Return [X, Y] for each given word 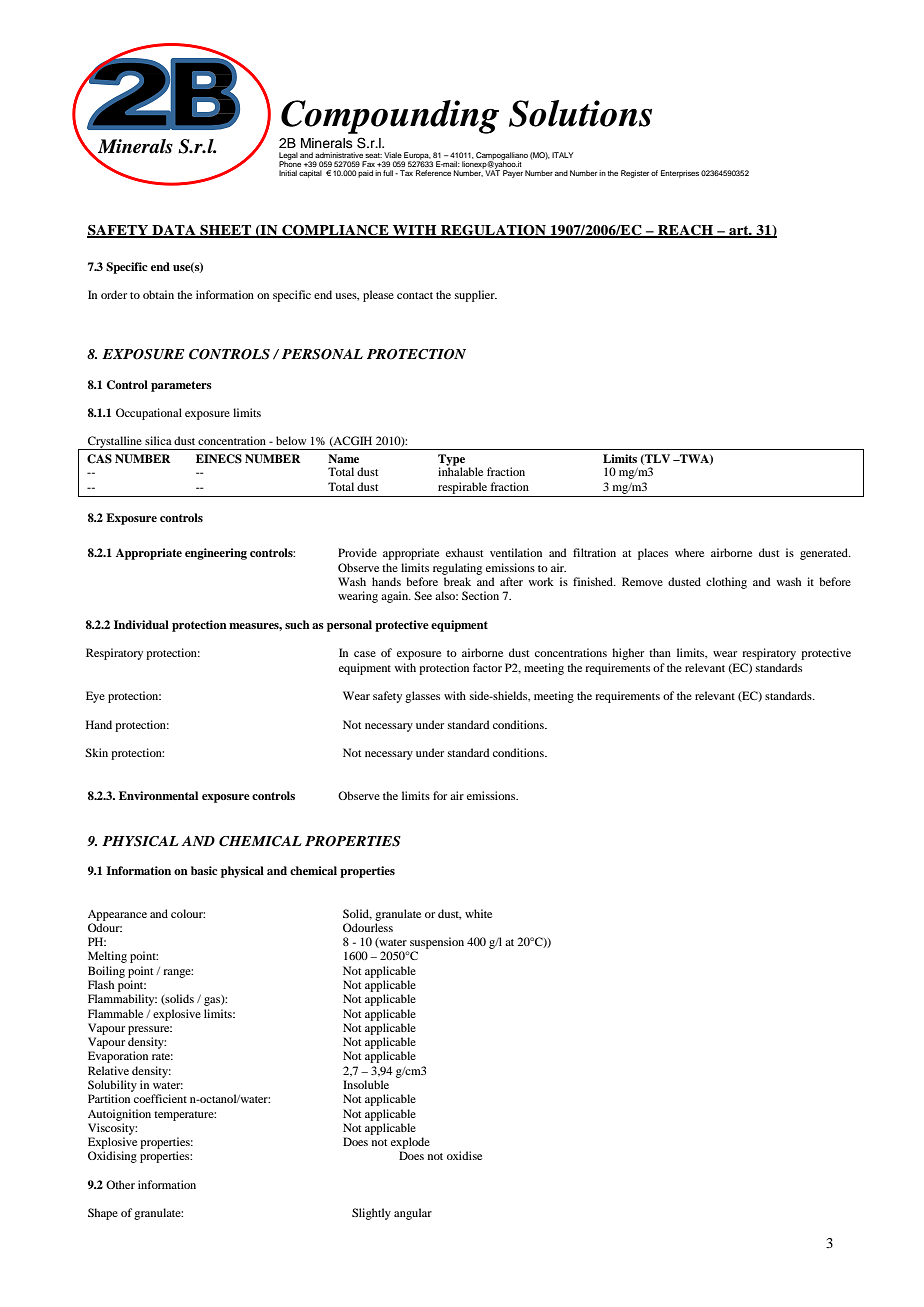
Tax [406, 173]
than [660, 652]
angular [413, 1214]
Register [635, 174]
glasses [422, 697]
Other [120, 1184]
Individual [141, 624]
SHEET [226, 231]
